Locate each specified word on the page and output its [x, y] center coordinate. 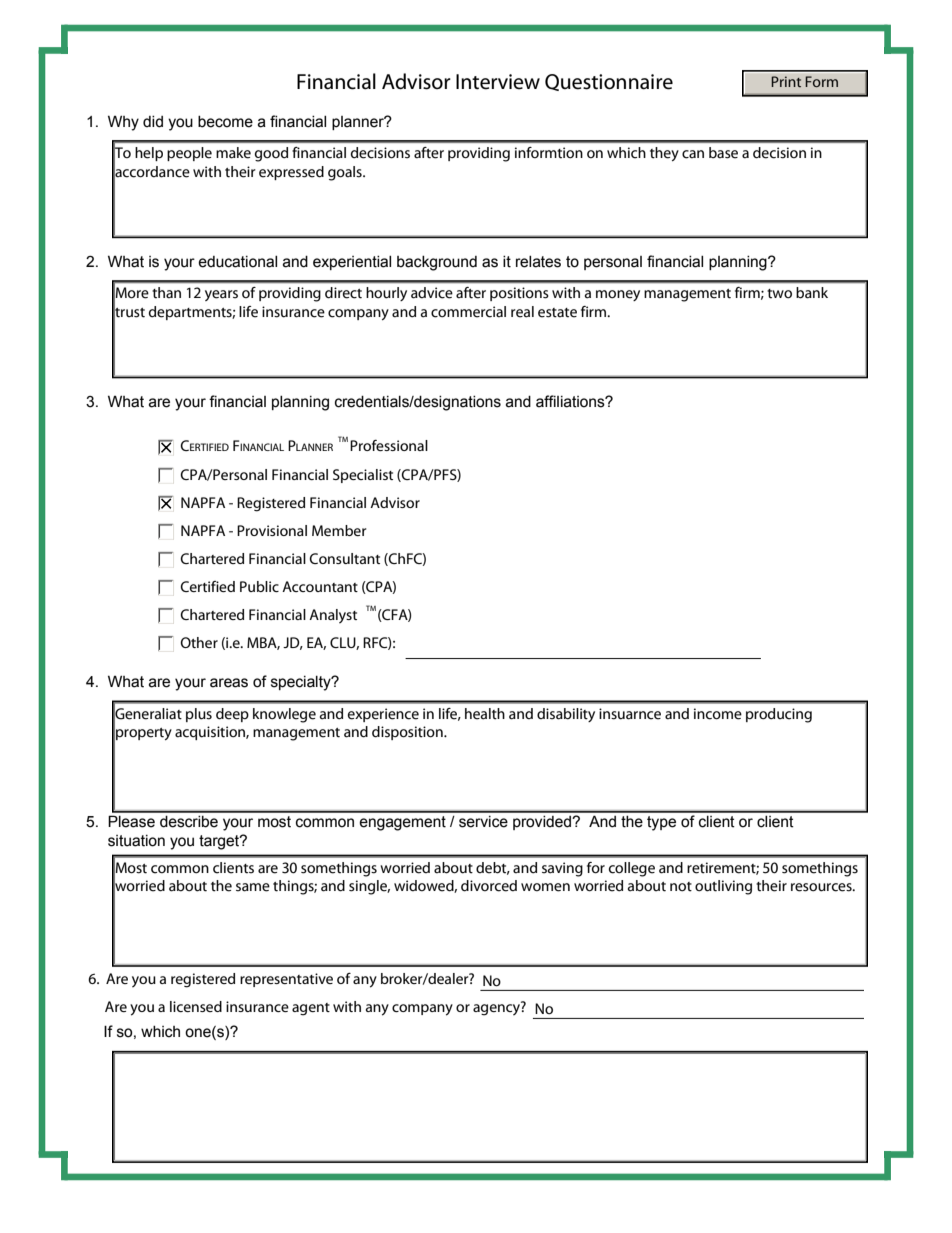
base [723, 153]
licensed [196, 1006]
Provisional [272, 530]
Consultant [344, 558]
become [225, 122]
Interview [498, 82]
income [718, 714]
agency [497, 1009]
